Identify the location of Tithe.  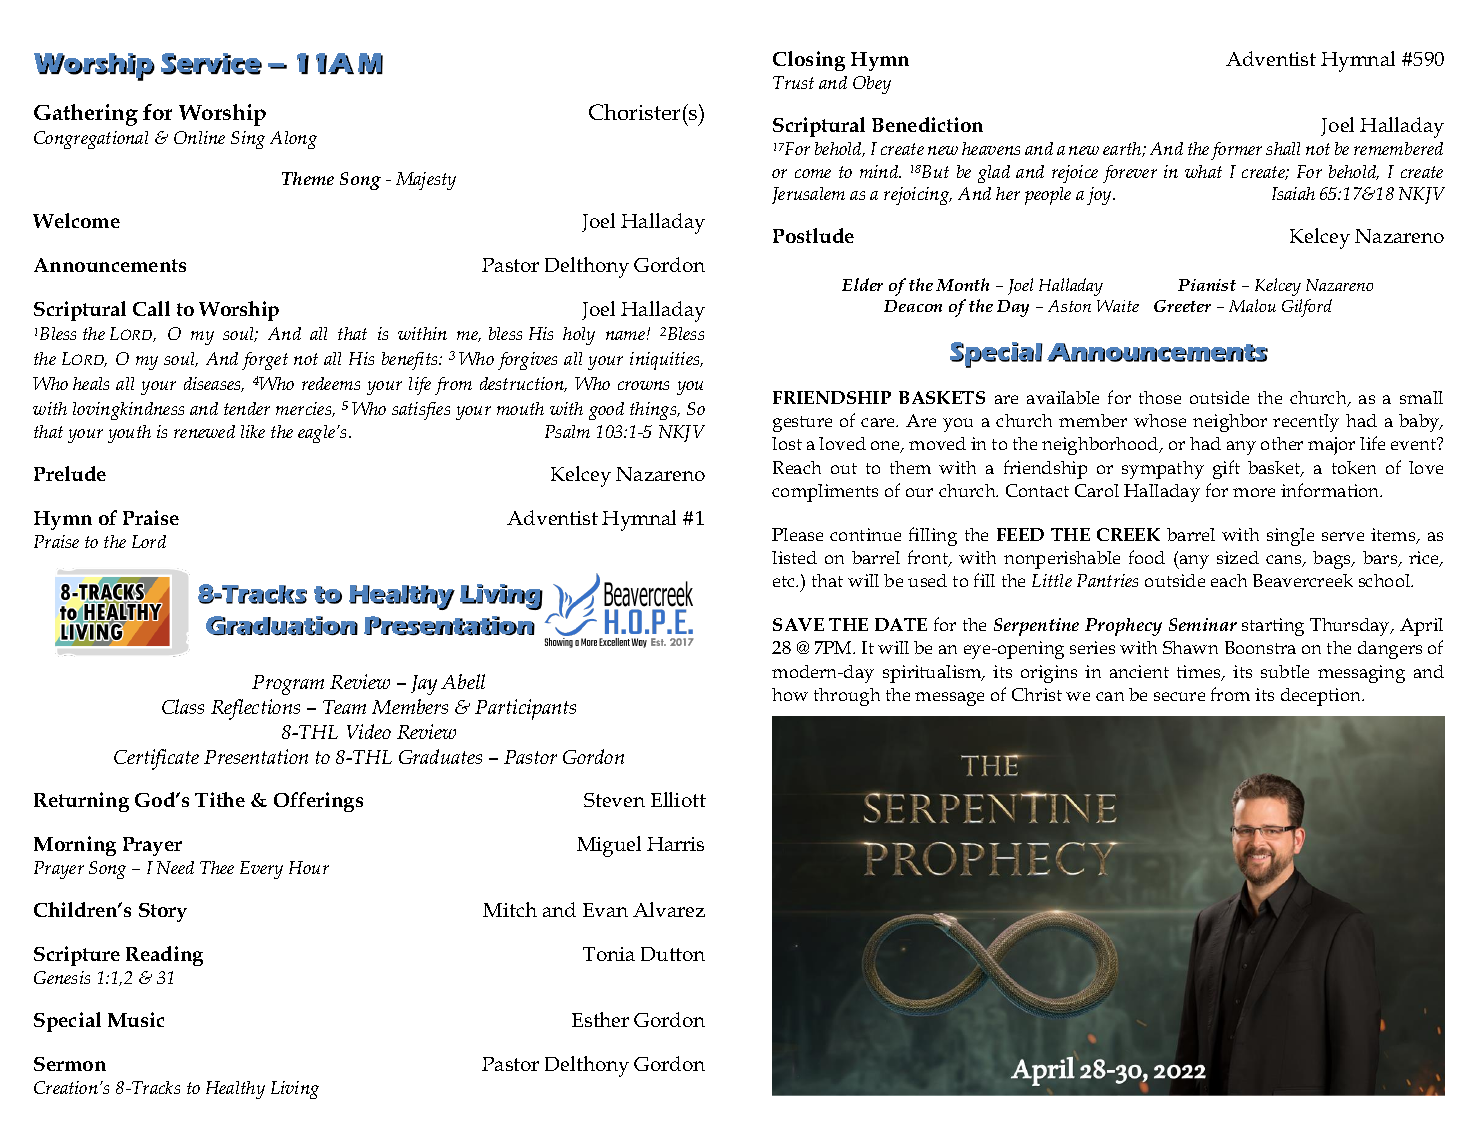
(220, 799).
